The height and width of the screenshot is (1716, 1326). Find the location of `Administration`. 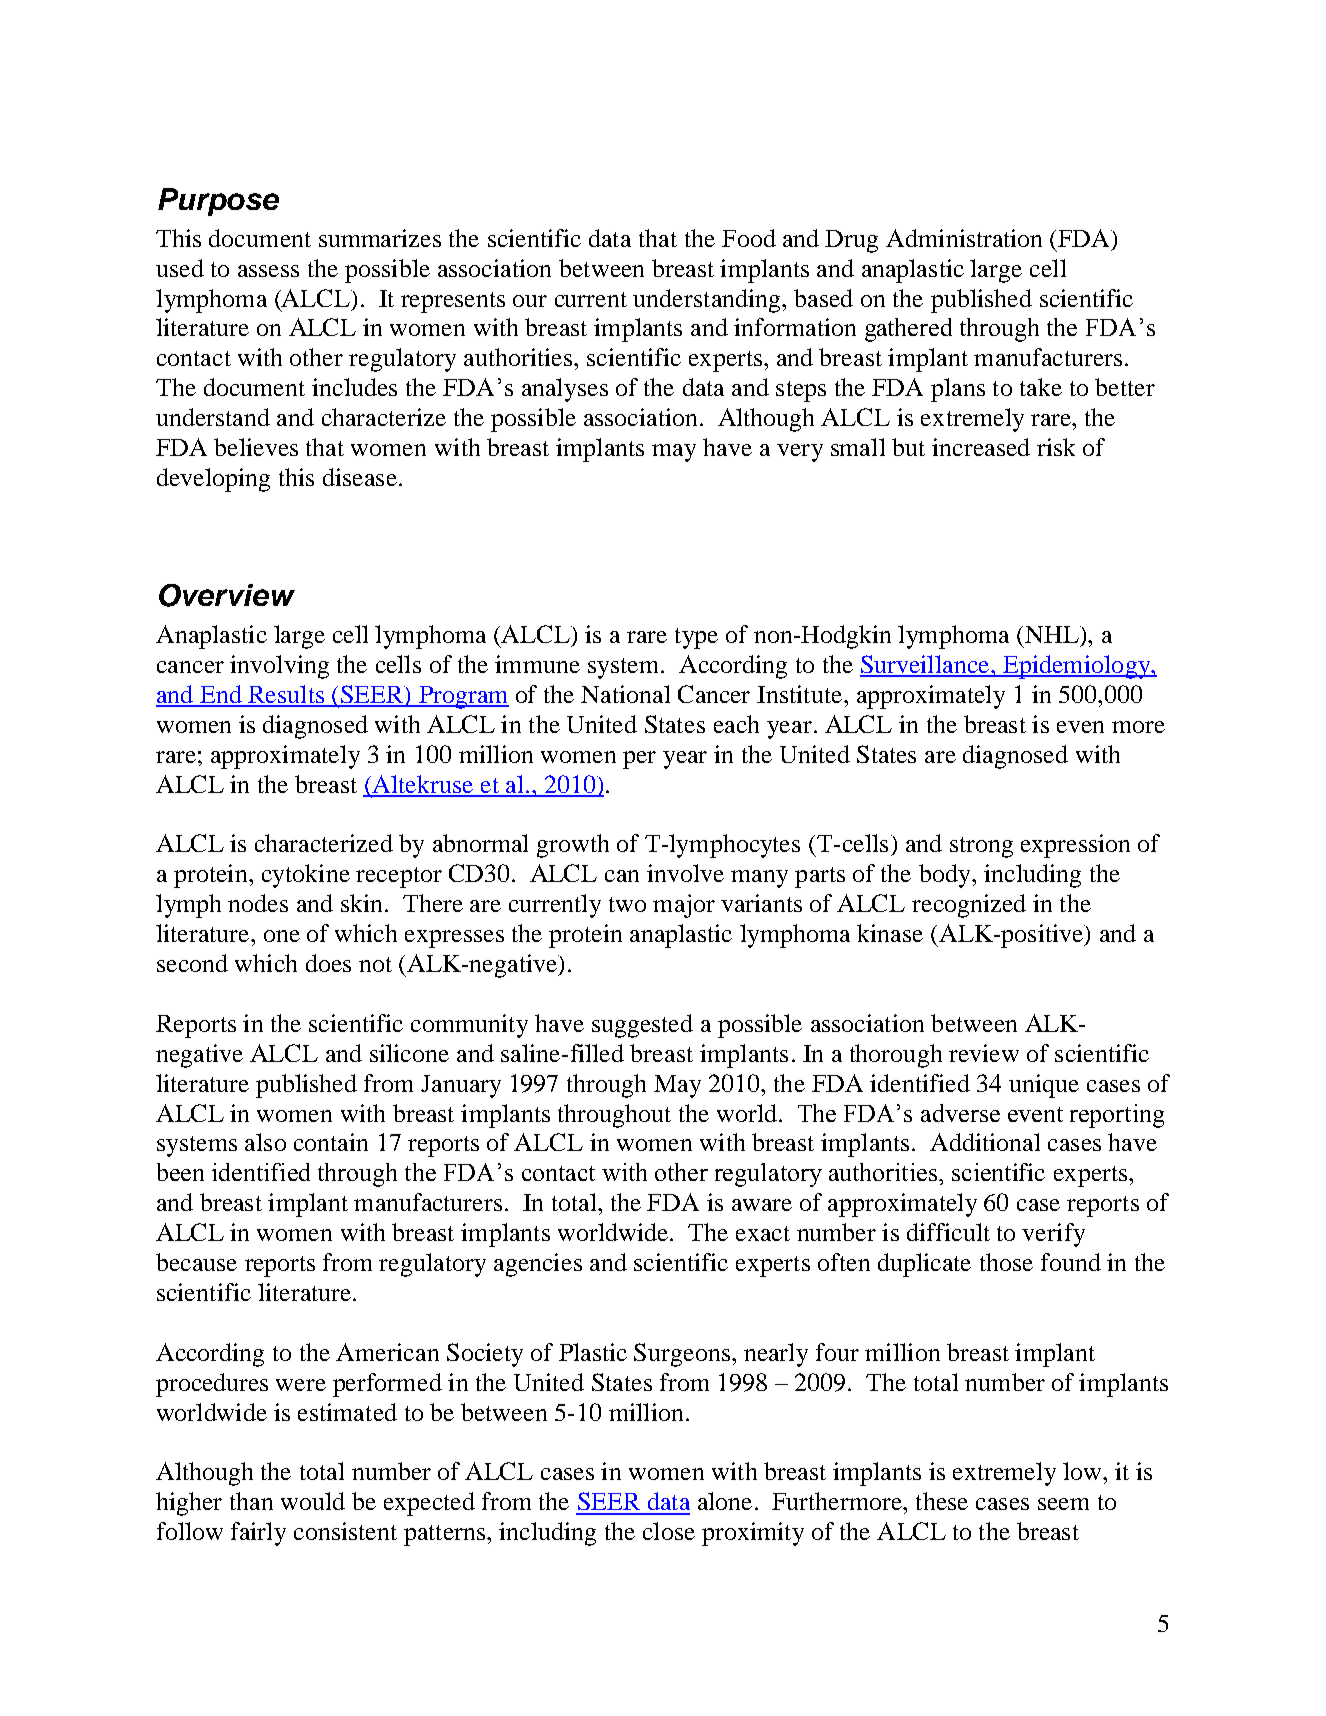

Administration is located at coordinates (964, 238).
